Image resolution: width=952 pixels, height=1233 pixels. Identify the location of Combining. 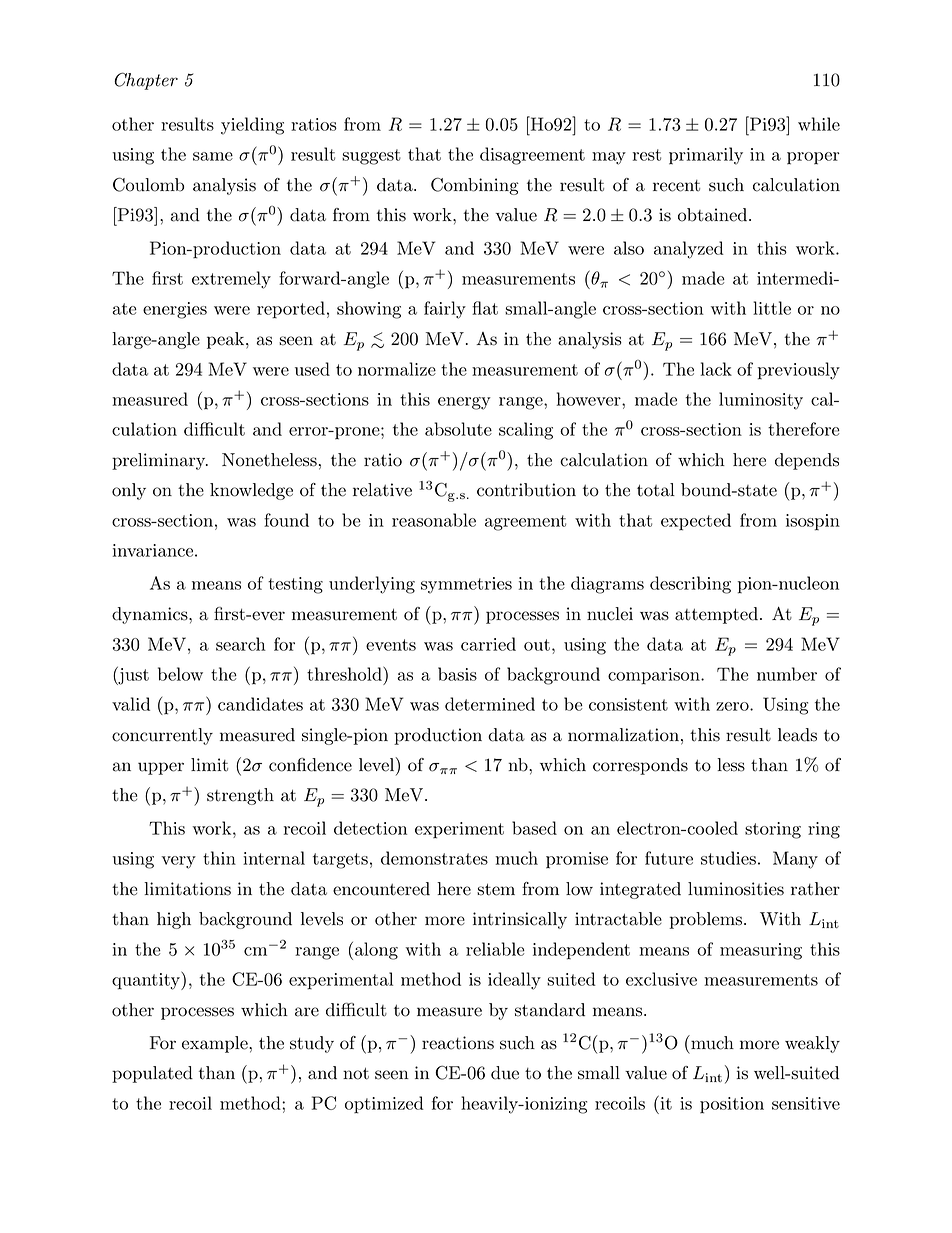
(475, 186).
